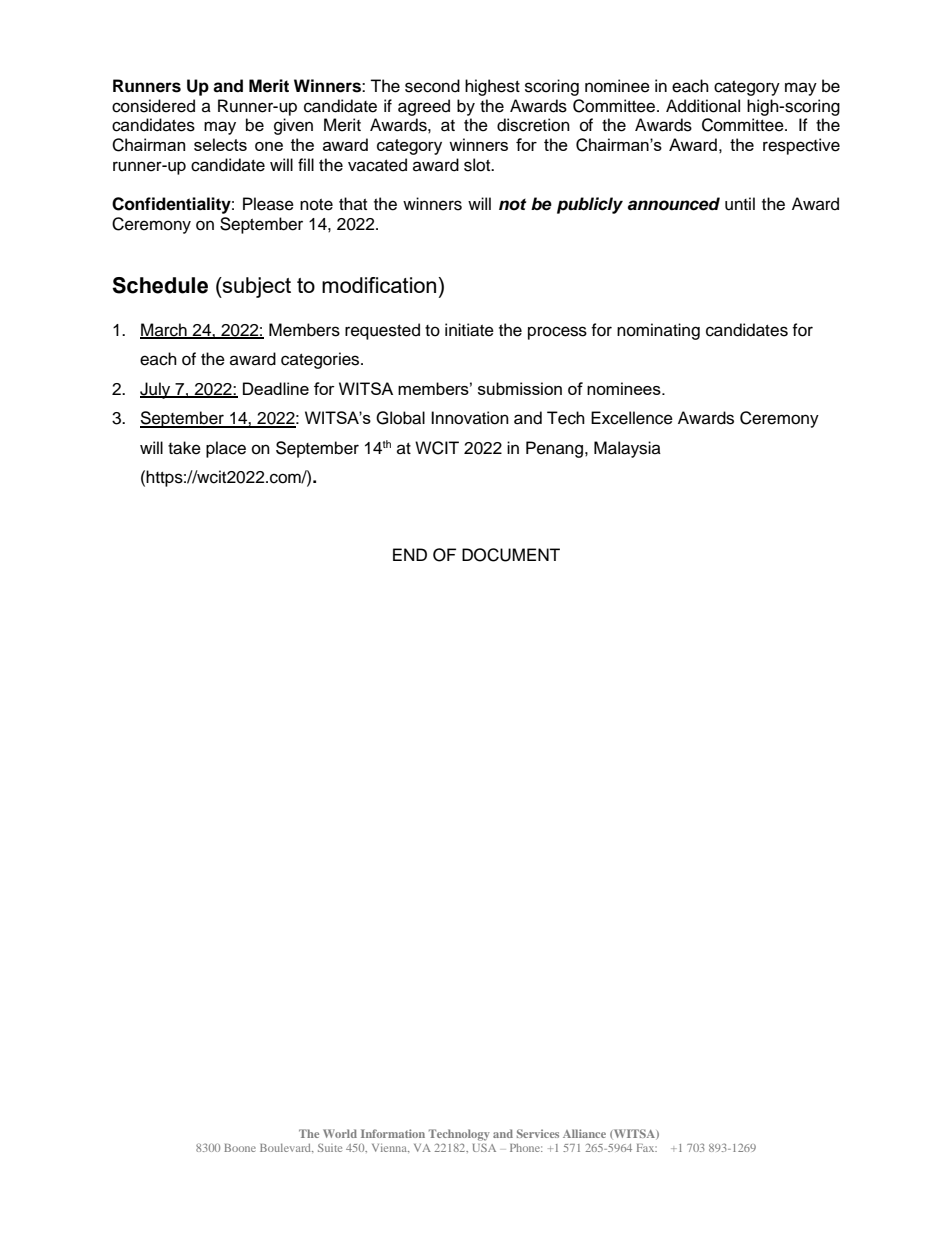  Describe the element at coordinates (584, 1133) in the document. I see `Alliance` at that location.
